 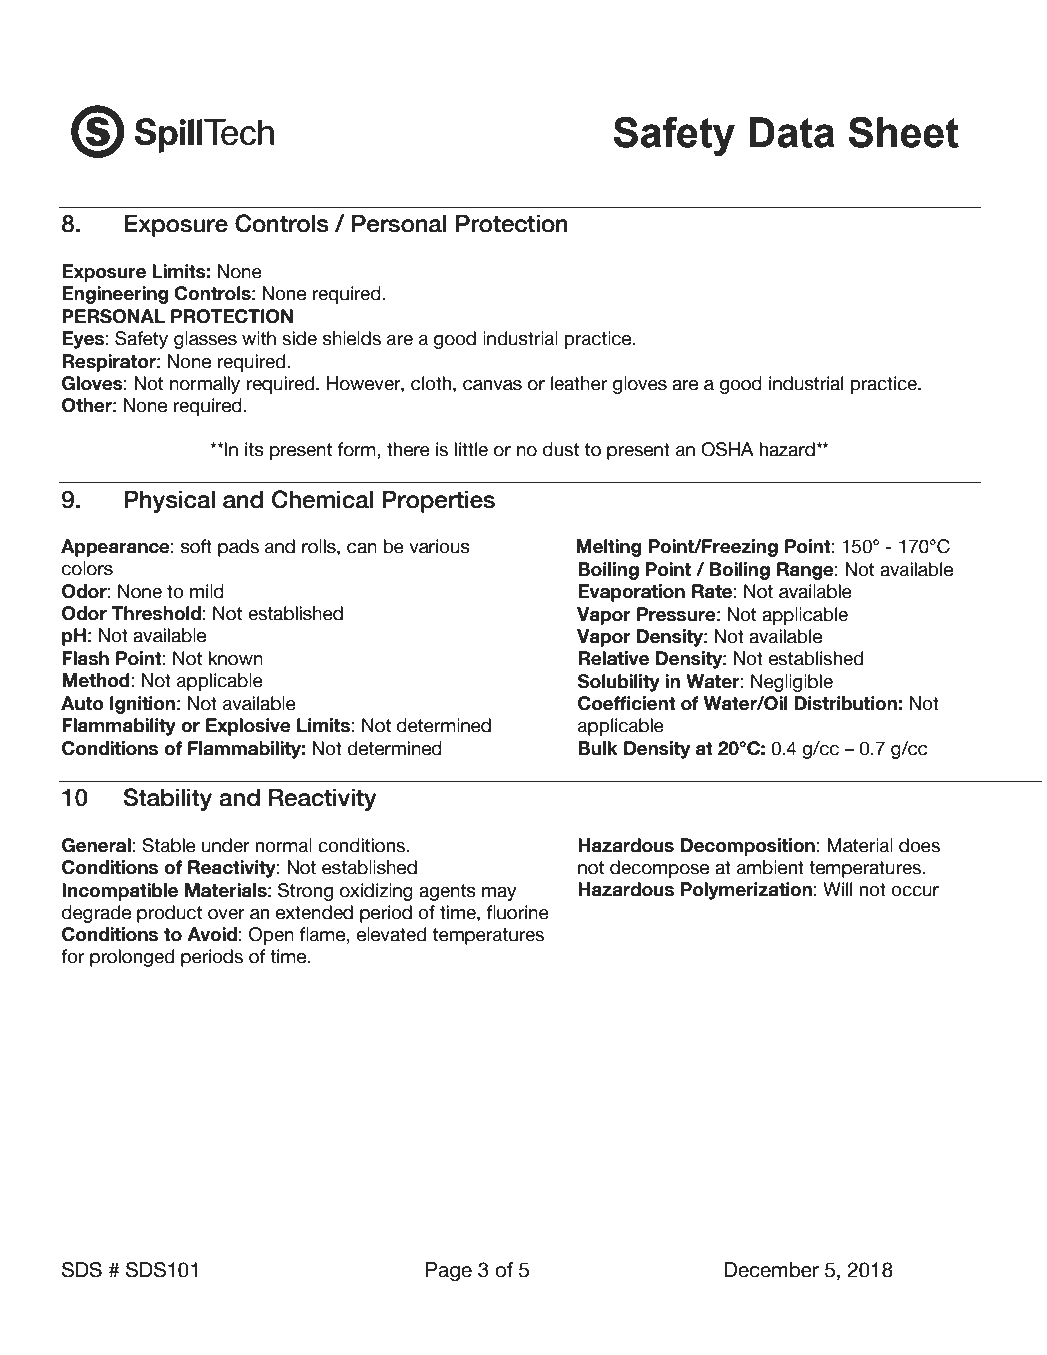 I want to click on Bulk, so click(x=598, y=748).
